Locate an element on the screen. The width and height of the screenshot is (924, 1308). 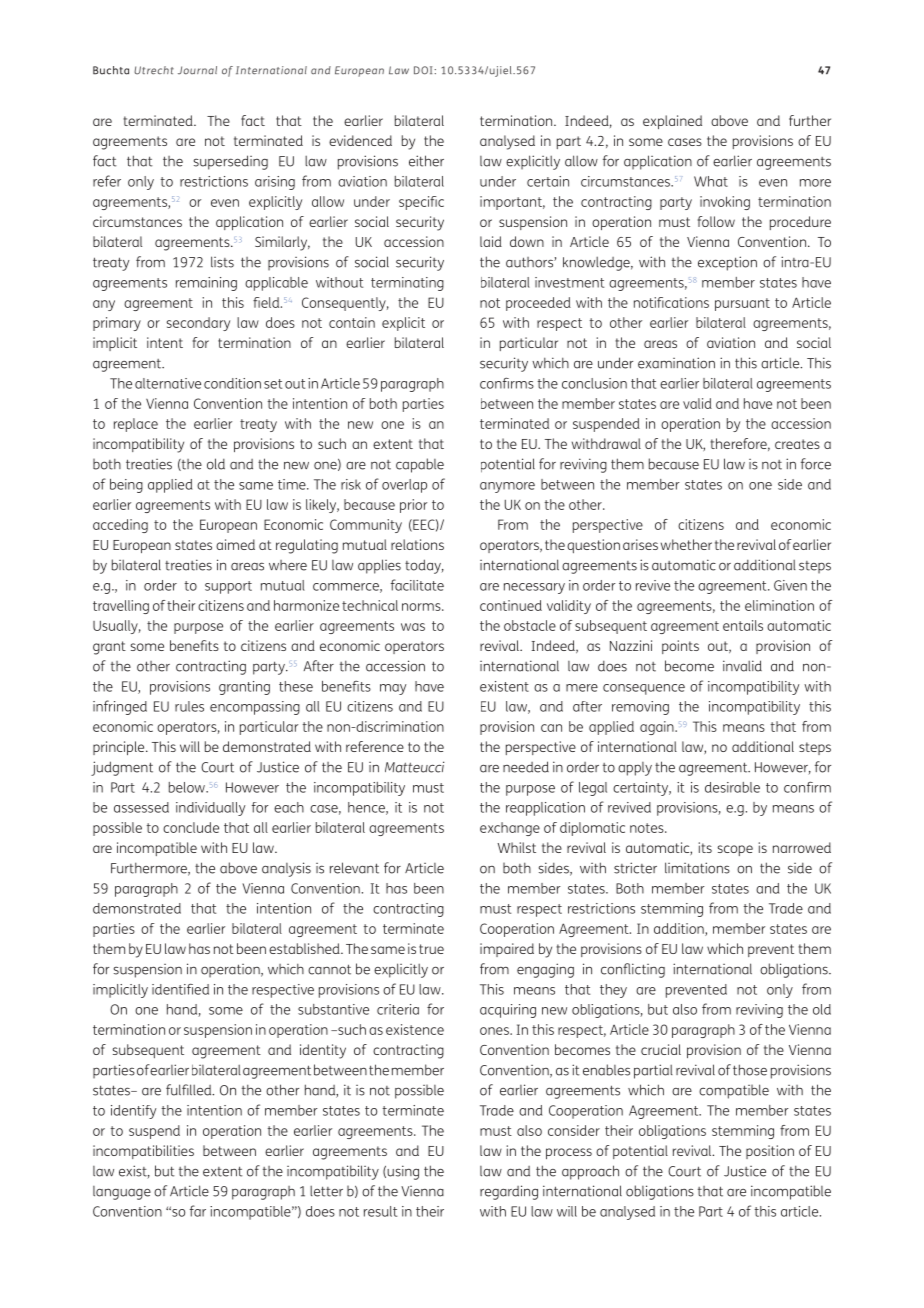
DOI is located at coordinates (423, 70).
